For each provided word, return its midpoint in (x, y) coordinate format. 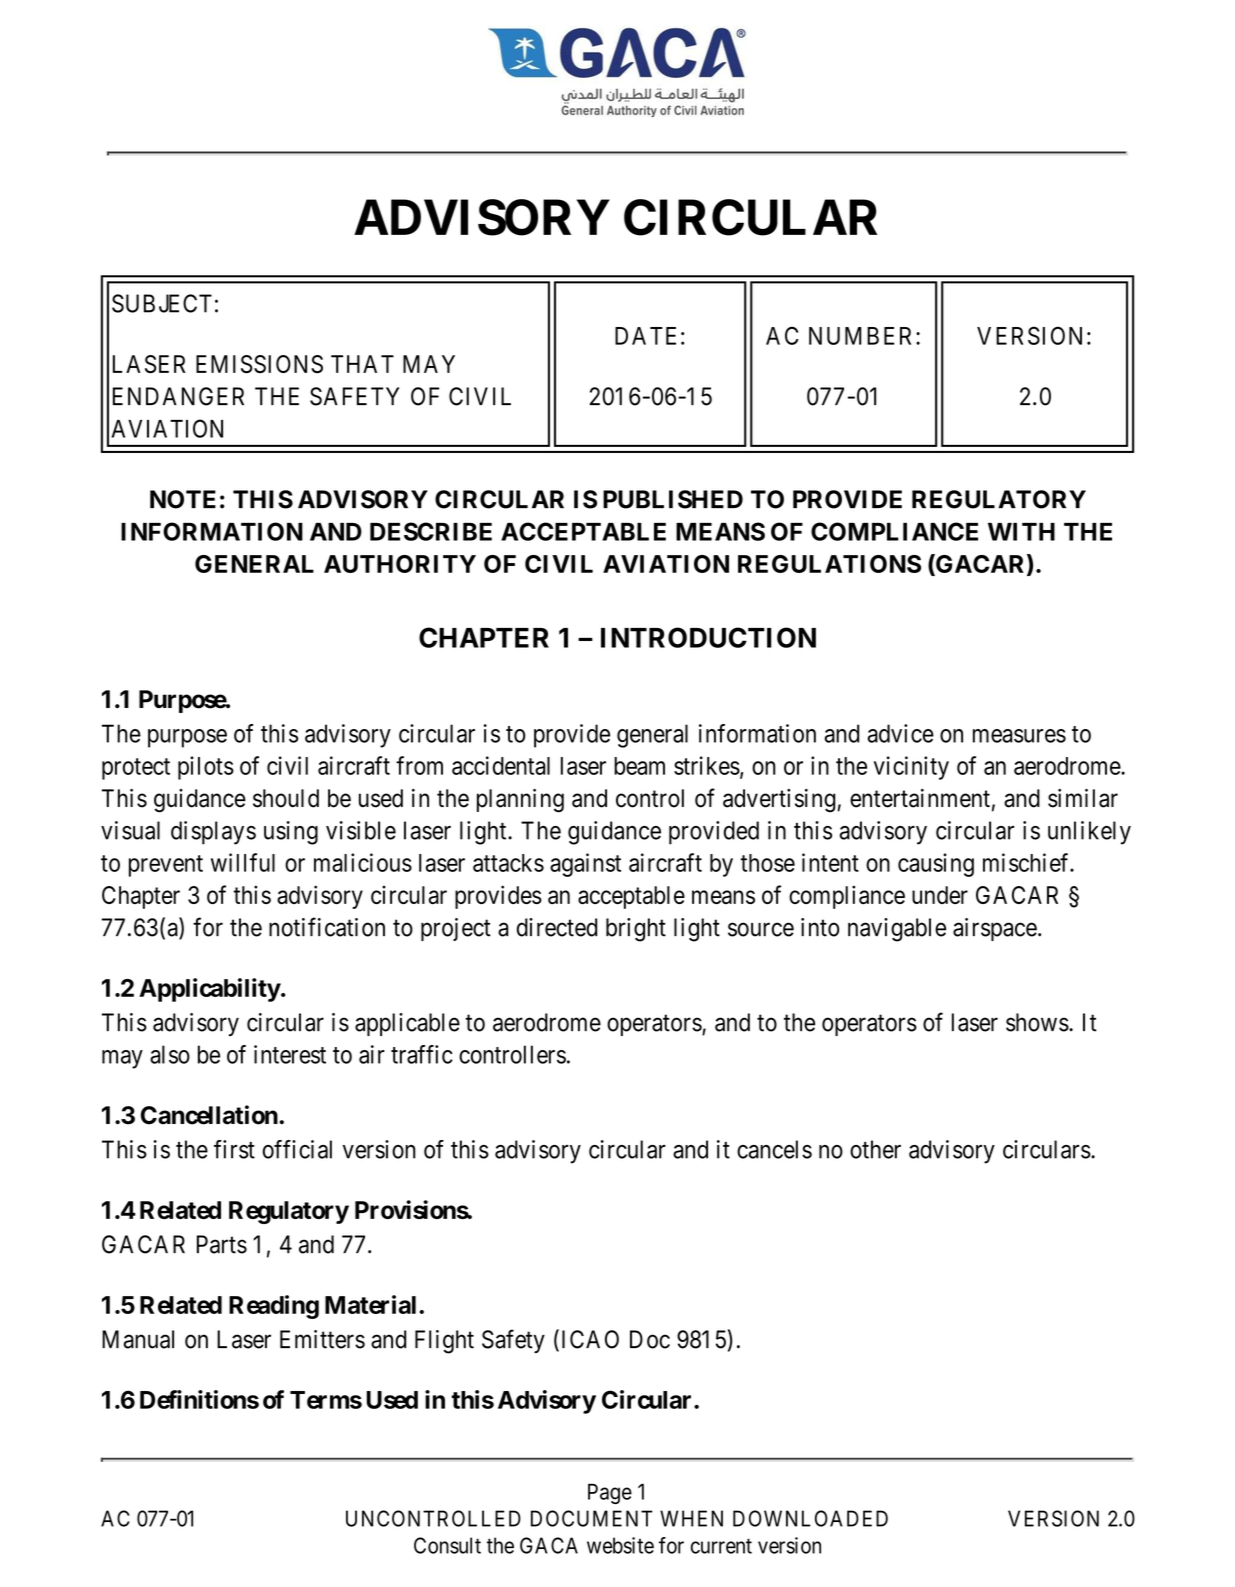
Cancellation (209, 1115)
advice (900, 733)
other (875, 1149)
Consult (447, 1545)
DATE (645, 336)
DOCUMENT (592, 1518)
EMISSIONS (259, 364)
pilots (206, 768)
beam (639, 766)
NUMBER (863, 336)
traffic (422, 1054)
